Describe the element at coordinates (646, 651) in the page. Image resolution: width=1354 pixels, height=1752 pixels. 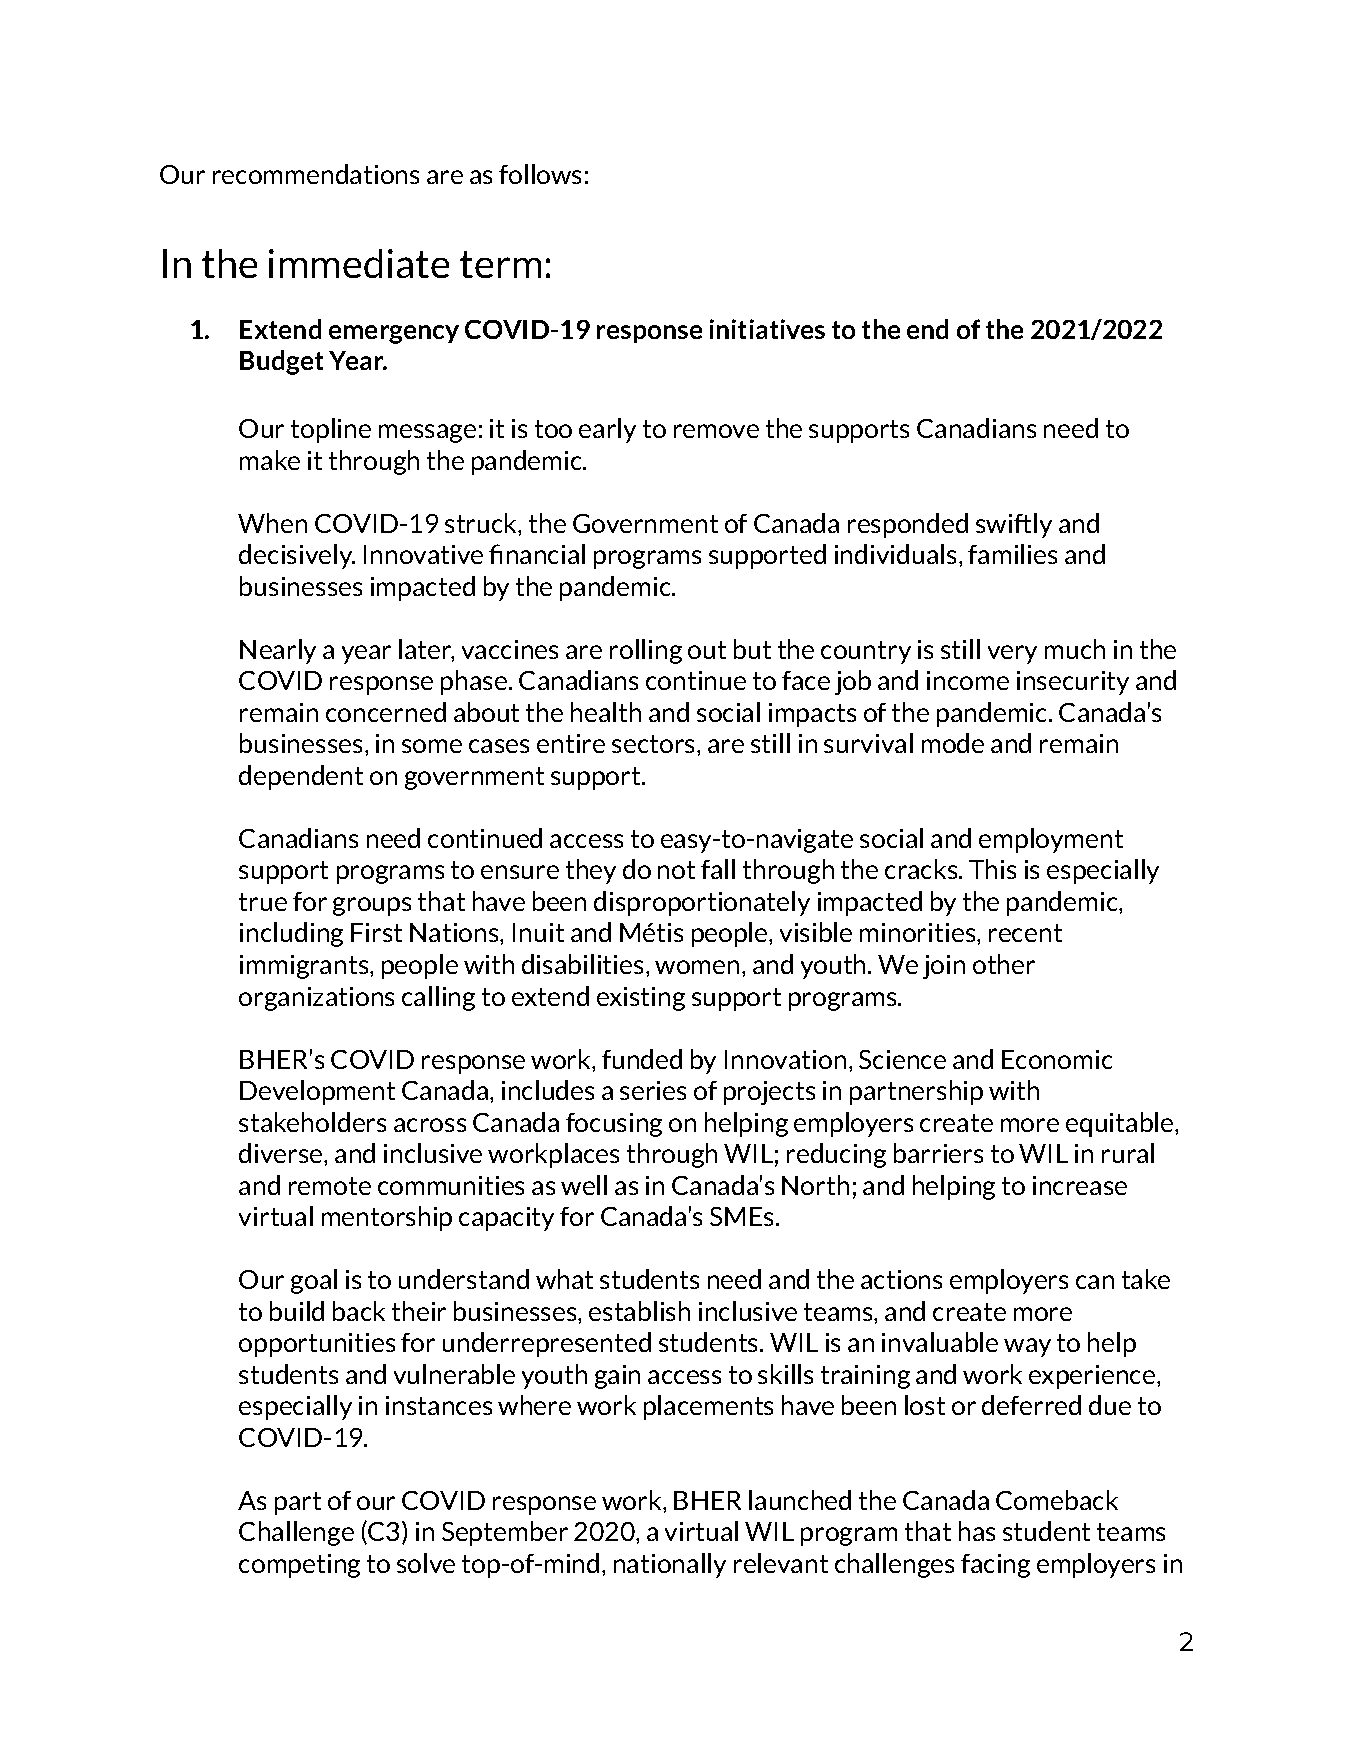
I see `rolling` at that location.
